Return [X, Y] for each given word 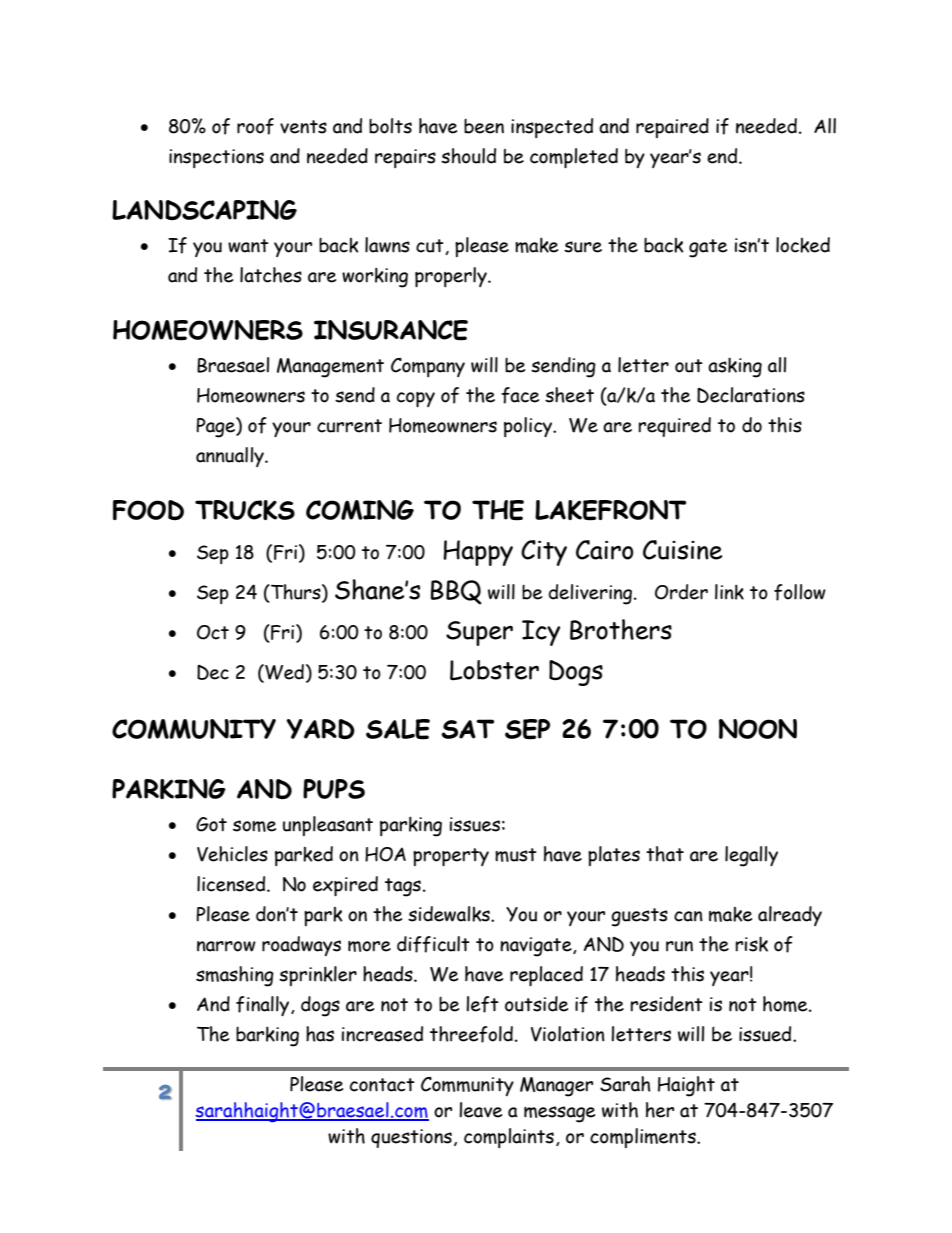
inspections [216, 158]
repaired [672, 128]
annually [231, 457]
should [468, 156]
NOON [758, 729]
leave [480, 1110]
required [674, 427]
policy [529, 427]
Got [211, 824]
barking [267, 1036]
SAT [467, 729]
